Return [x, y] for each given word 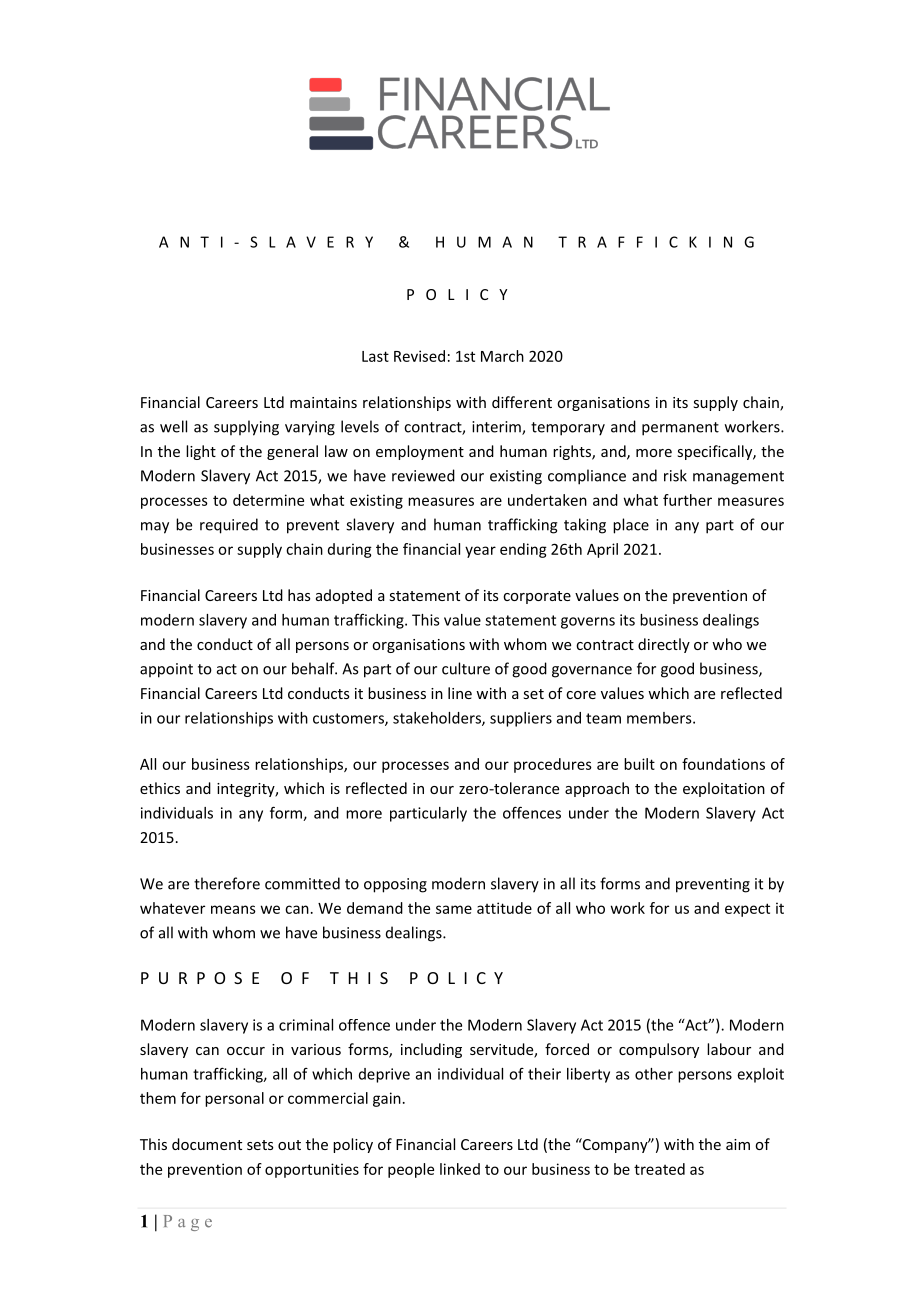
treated [659, 1169]
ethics [160, 788]
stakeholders [438, 719]
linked [460, 1169]
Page [188, 1223]
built [639, 764]
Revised [419, 356]
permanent [680, 429]
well [173, 426]
